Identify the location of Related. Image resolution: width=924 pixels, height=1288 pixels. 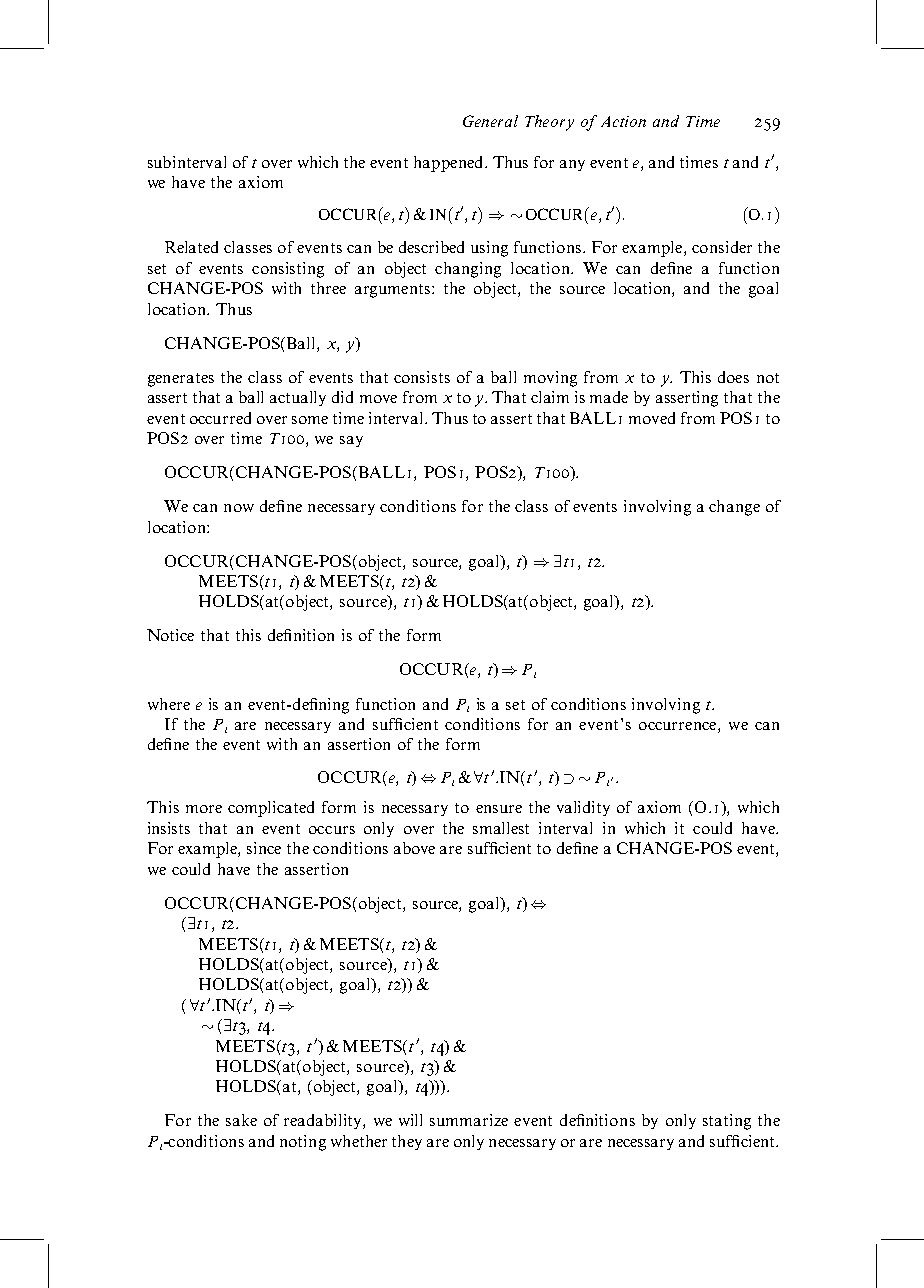
(191, 247).
